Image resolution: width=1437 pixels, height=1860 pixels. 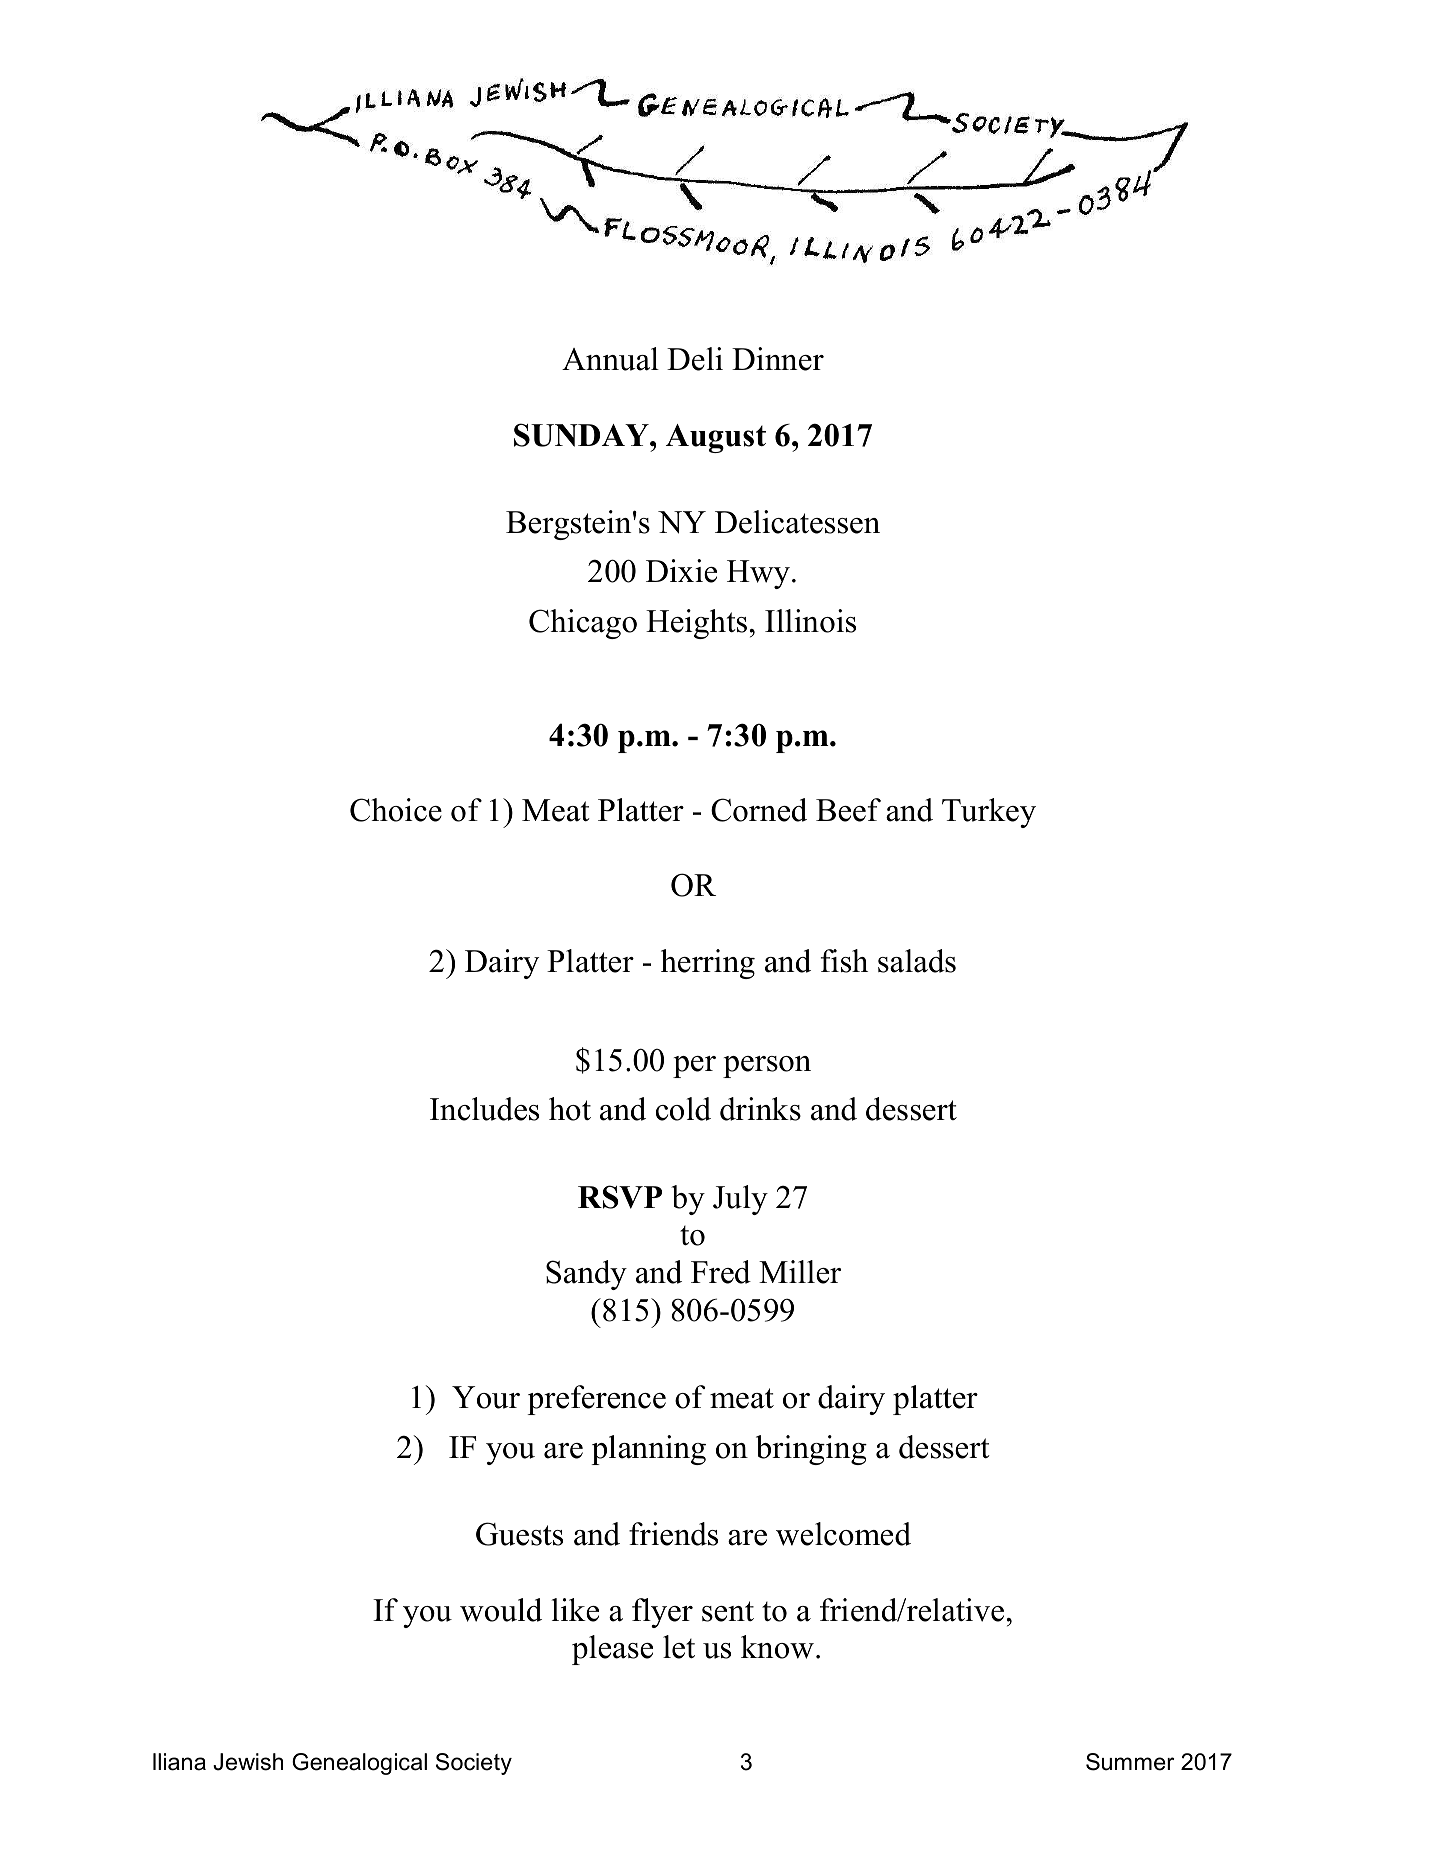 I want to click on Choice, so click(x=396, y=810).
